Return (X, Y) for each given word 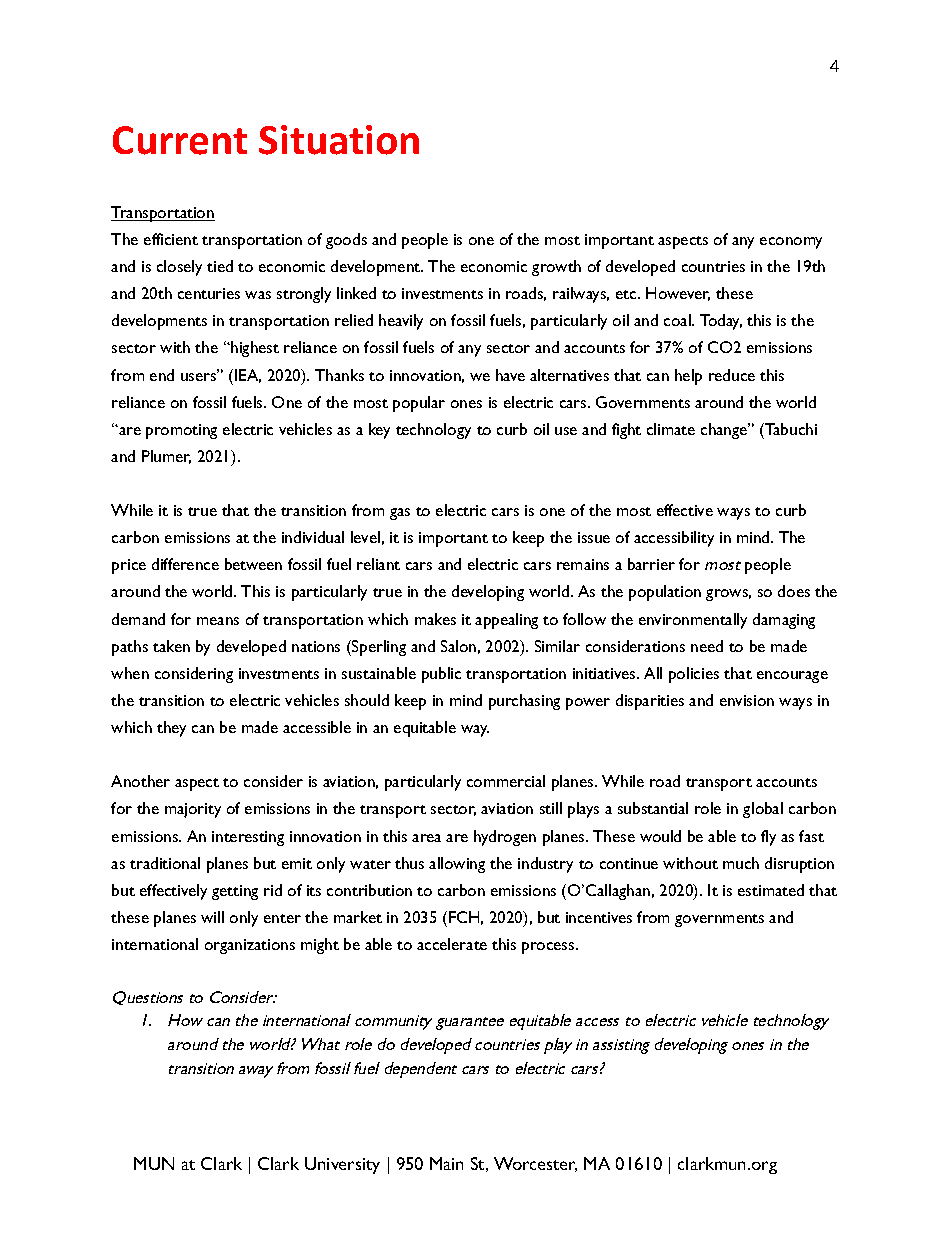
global (763, 810)
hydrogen (505, 838)
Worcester (535, 1164)
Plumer (166, 457)
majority (193, 810)
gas (400, 514)
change (725, 431)
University (342, 1165)
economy (791, 243)
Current (180, 140)
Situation (339, 140)
